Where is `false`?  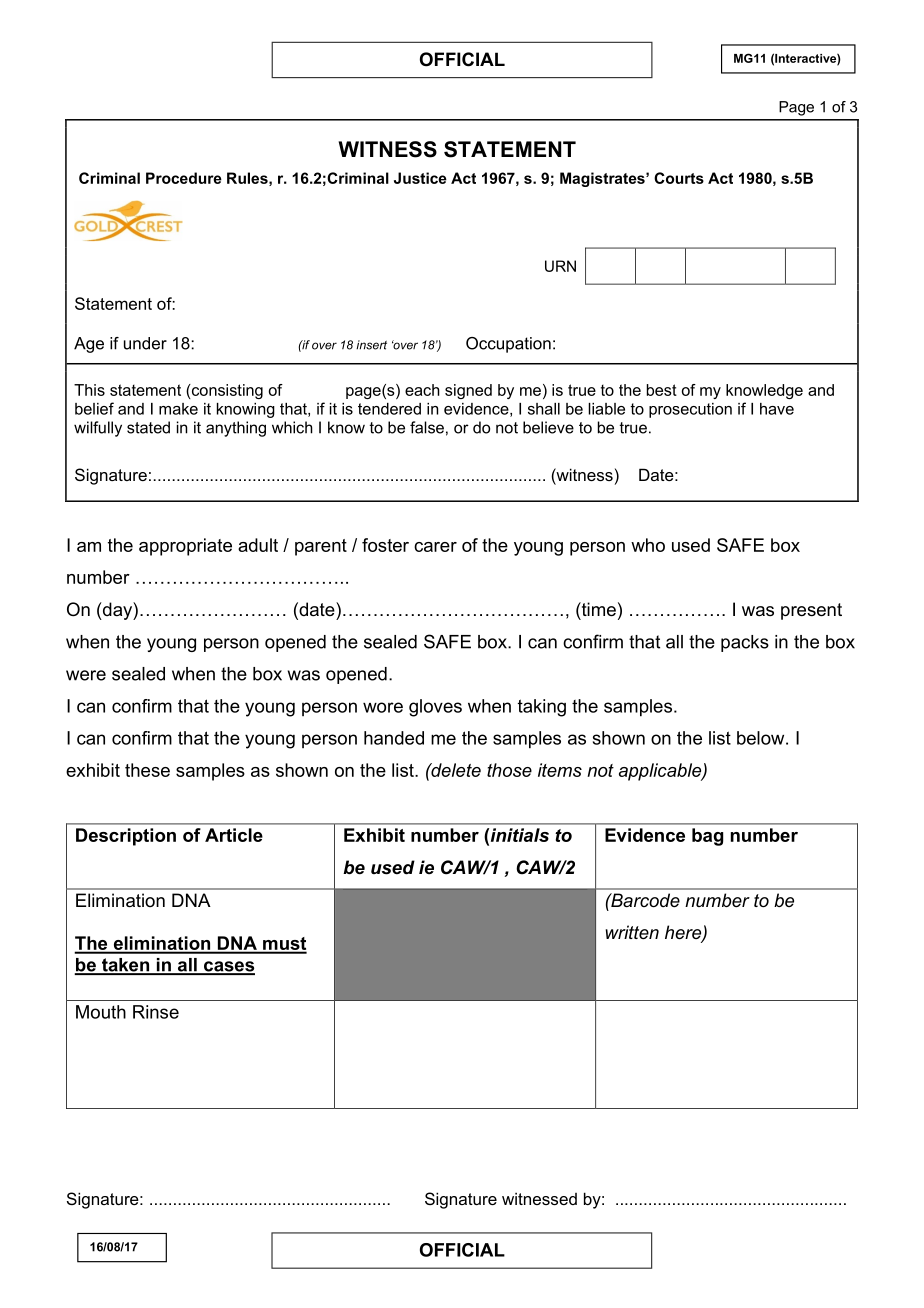
false is located at coordinates (427, 427).
